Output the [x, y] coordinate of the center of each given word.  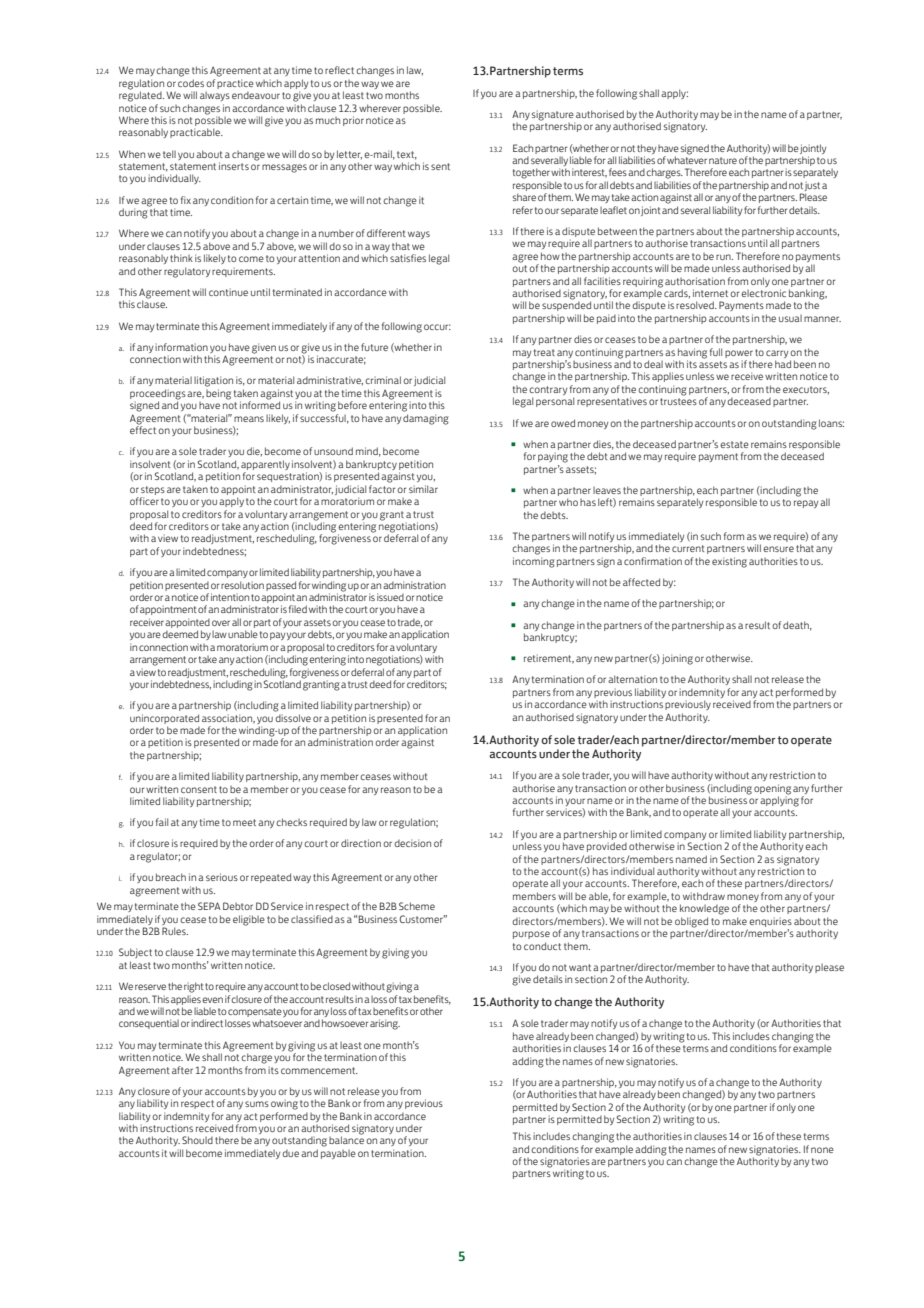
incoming [534, 562]
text [407, 155]
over [221, 623]
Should [197, 1140]
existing [729, 562]
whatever [687, 159]
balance [346, 1140]
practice [235, 84]
